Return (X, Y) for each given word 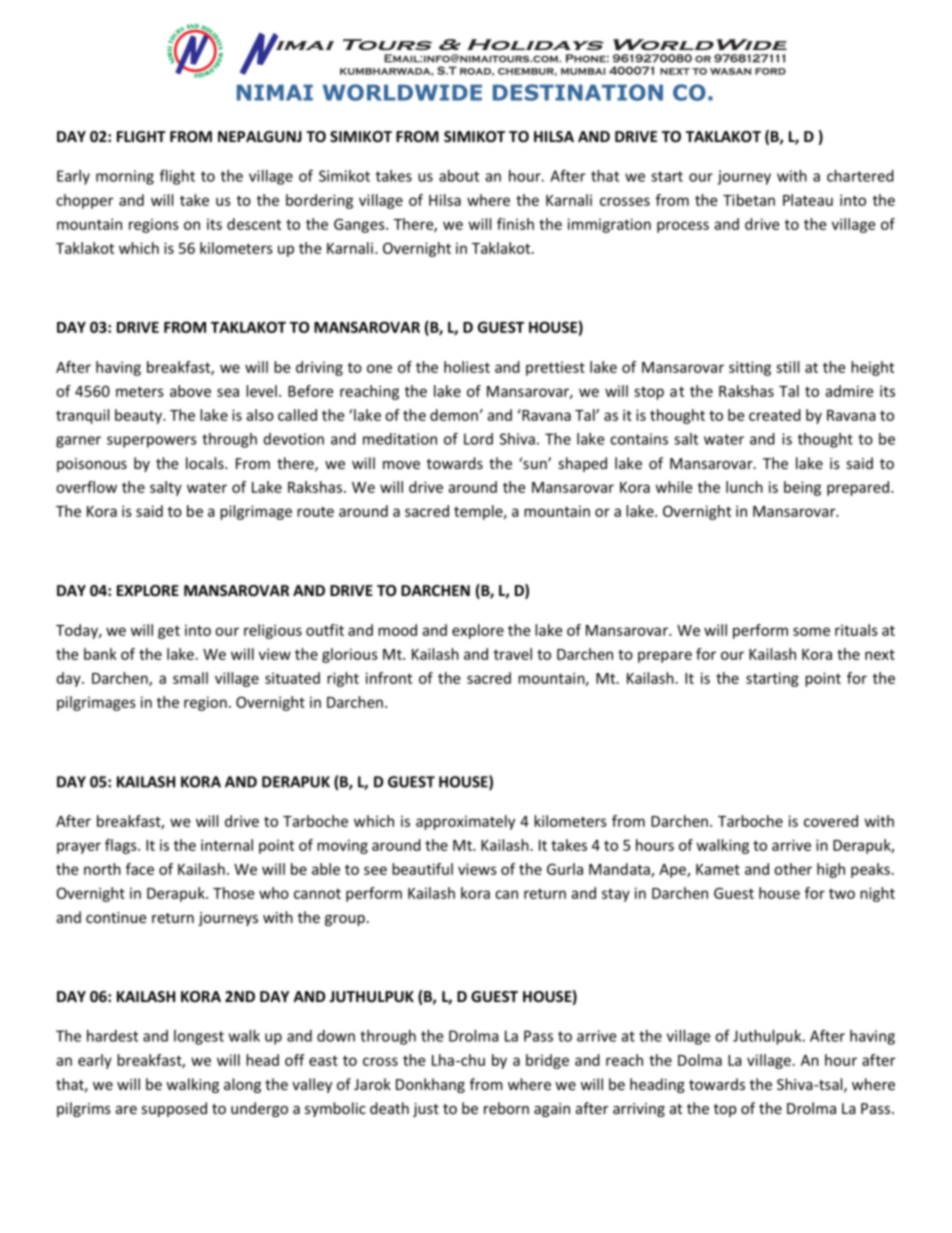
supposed (174, 1109)
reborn (506, 1108)
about (459, 176)
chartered (860, 176)
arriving (639, 1110)
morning (125, 177)
